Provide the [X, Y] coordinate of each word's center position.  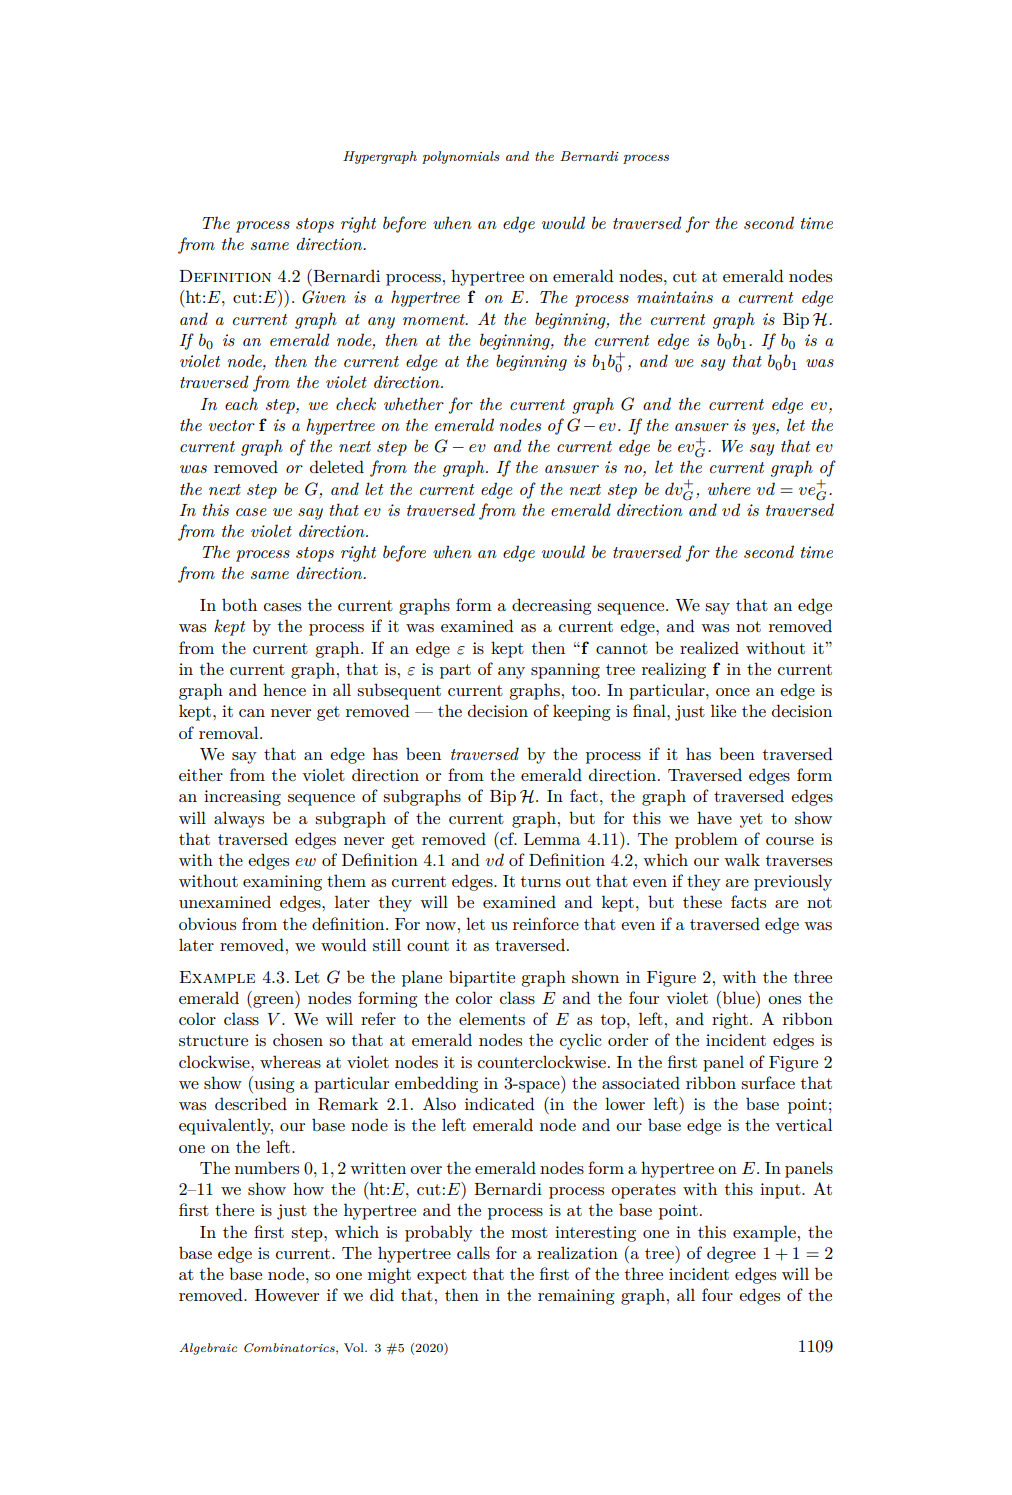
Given [324, 297]
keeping [582, 712]
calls [473, 1252]
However [287, 1295]
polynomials [460, 157]
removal [230, 732]
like [723, 710]
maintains [675, 297]
